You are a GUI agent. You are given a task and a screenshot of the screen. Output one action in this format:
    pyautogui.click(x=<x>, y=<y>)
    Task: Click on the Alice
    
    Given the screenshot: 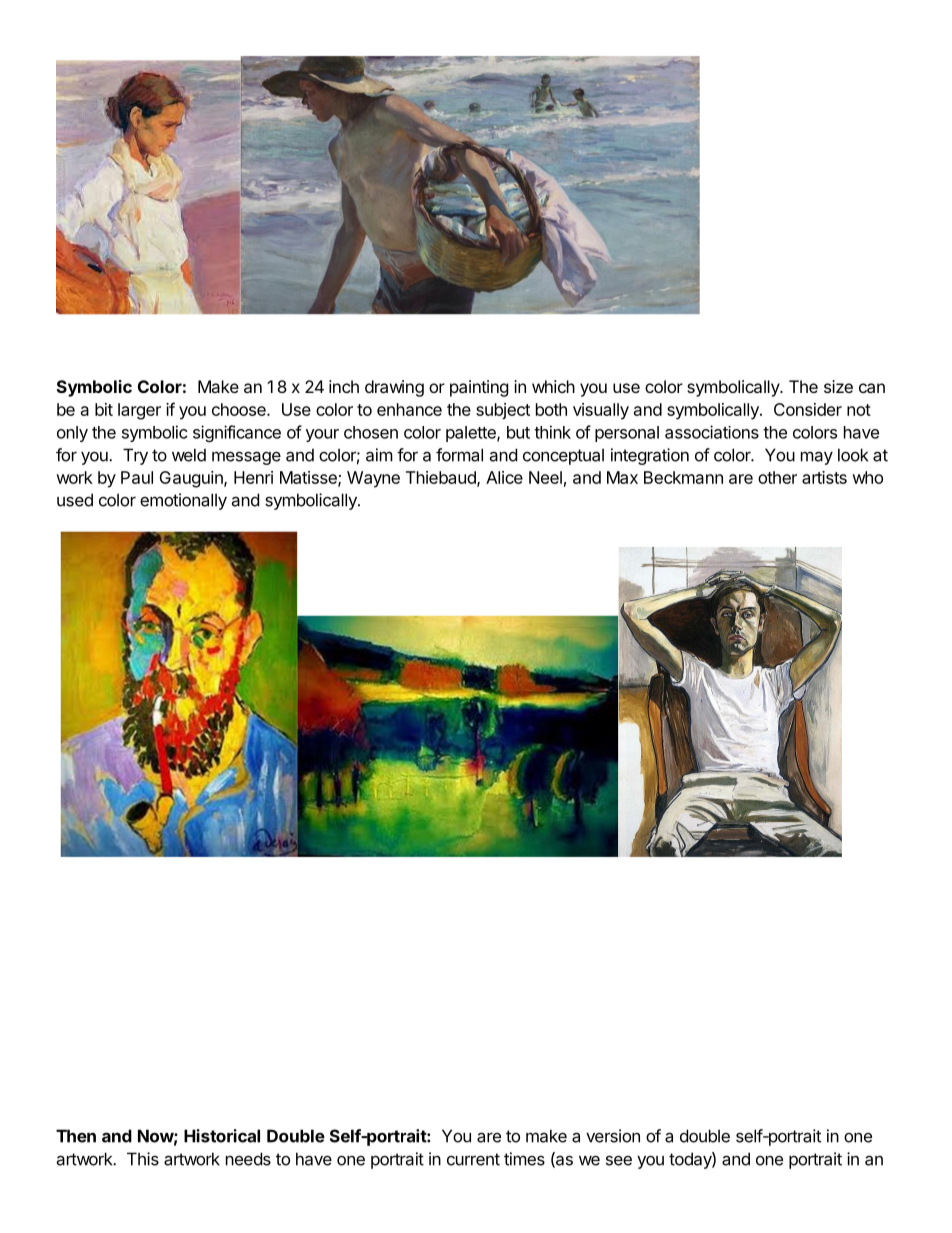 What is the action you would take?
    pyautogui.click(x=504, y=477)
